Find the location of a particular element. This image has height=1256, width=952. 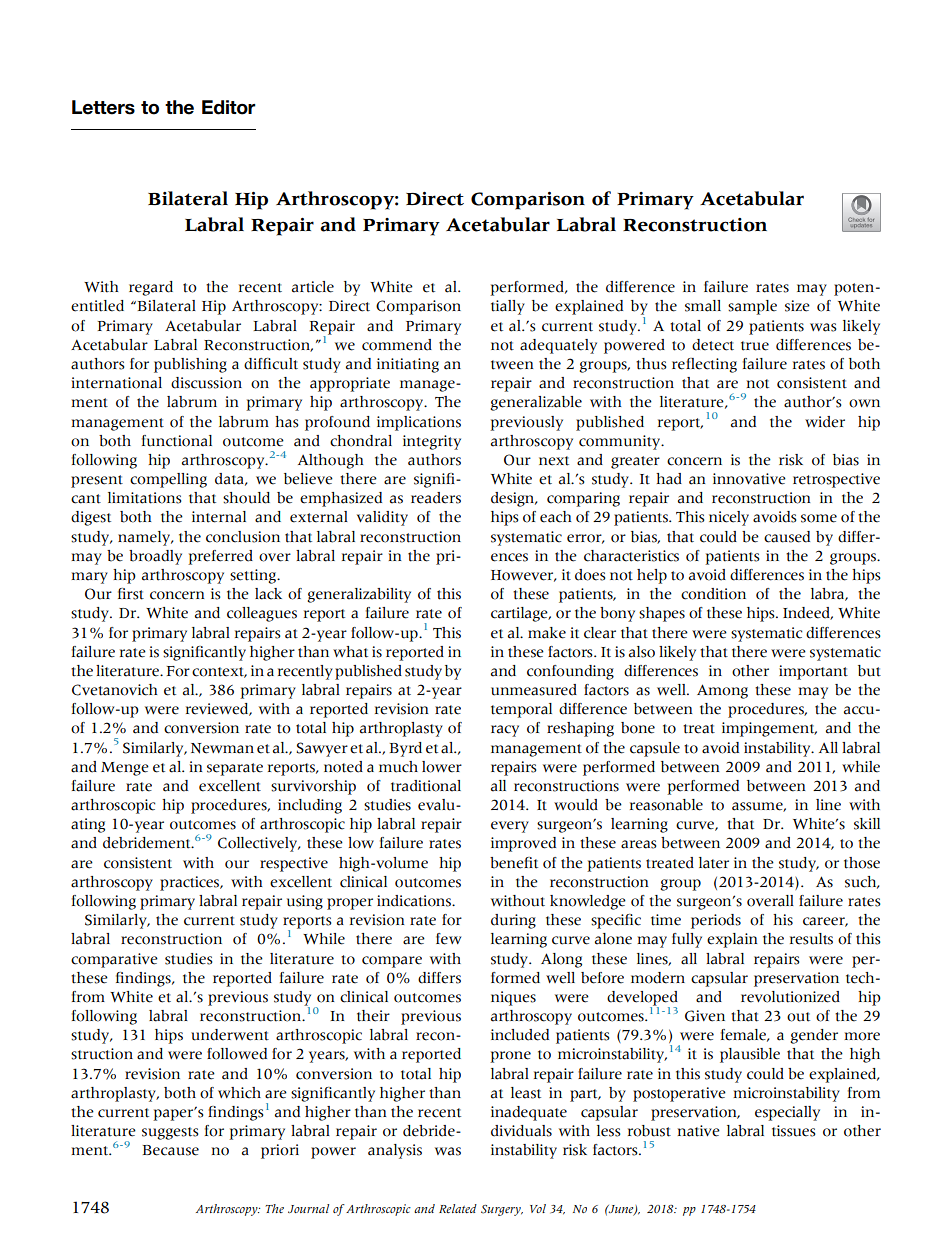

Editor is located at coordinates (229, 107).
